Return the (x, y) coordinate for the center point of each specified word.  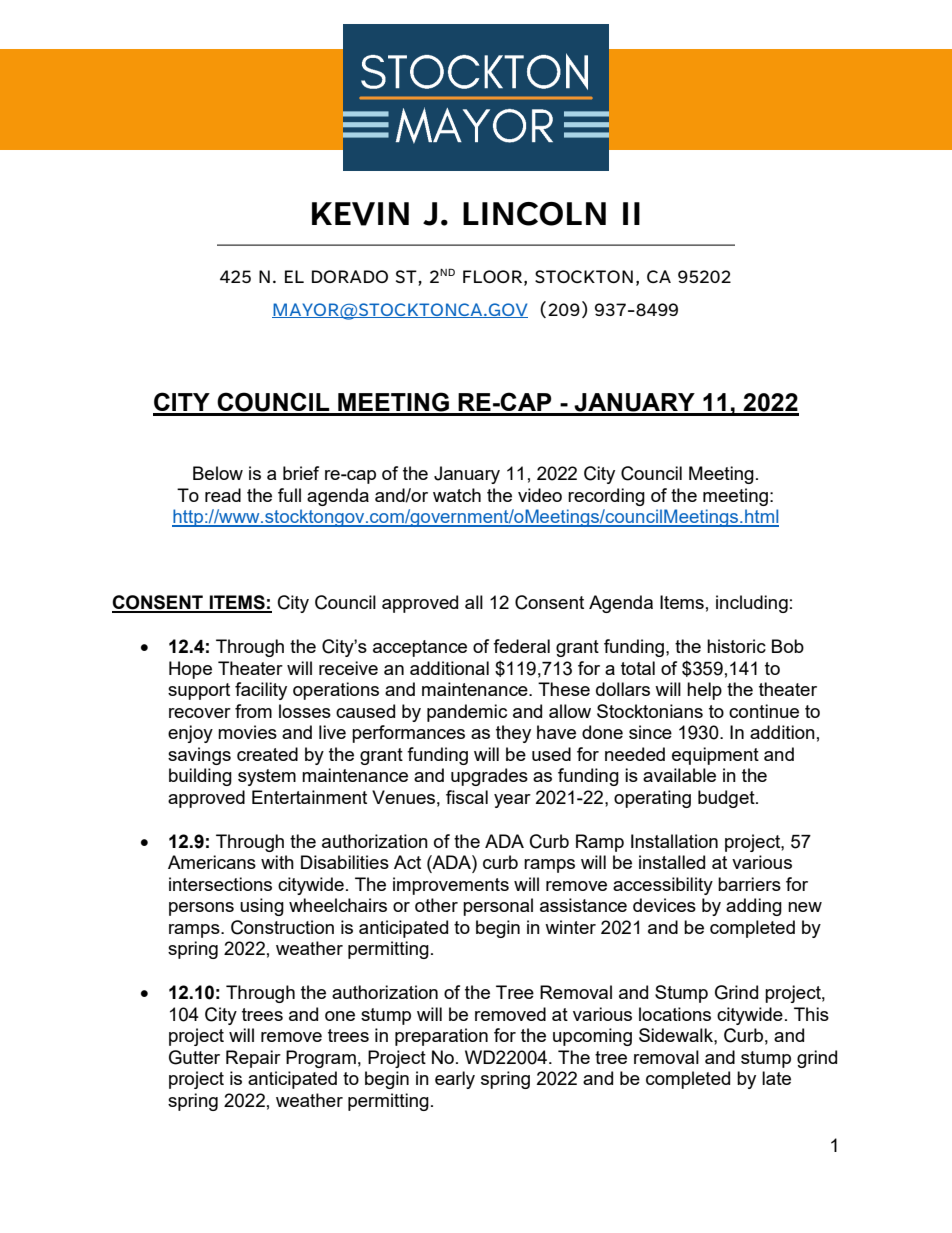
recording (606, 497)
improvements (451, 886)
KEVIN (360, 214)
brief (301, 473)
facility (261, 691)
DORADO (350, 276)
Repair (253, 1059)
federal (521, 646)
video (540, 495)
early (455, 1080)
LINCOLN (534, 214)
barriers (749, 884)
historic (736, 646)
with (277, 862)
